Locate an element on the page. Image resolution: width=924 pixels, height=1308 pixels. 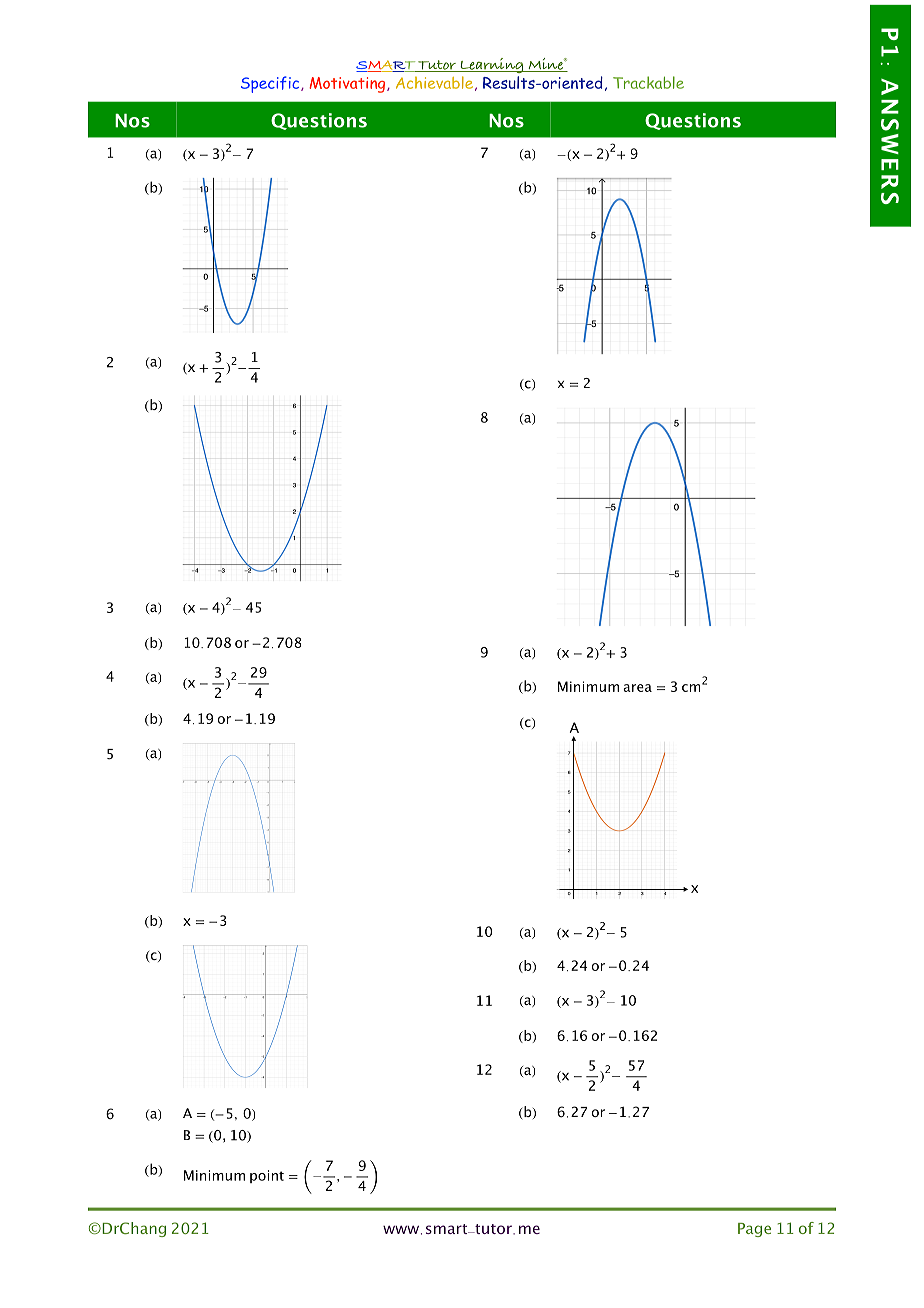
Motivating is located at coordinates (348, 85).
